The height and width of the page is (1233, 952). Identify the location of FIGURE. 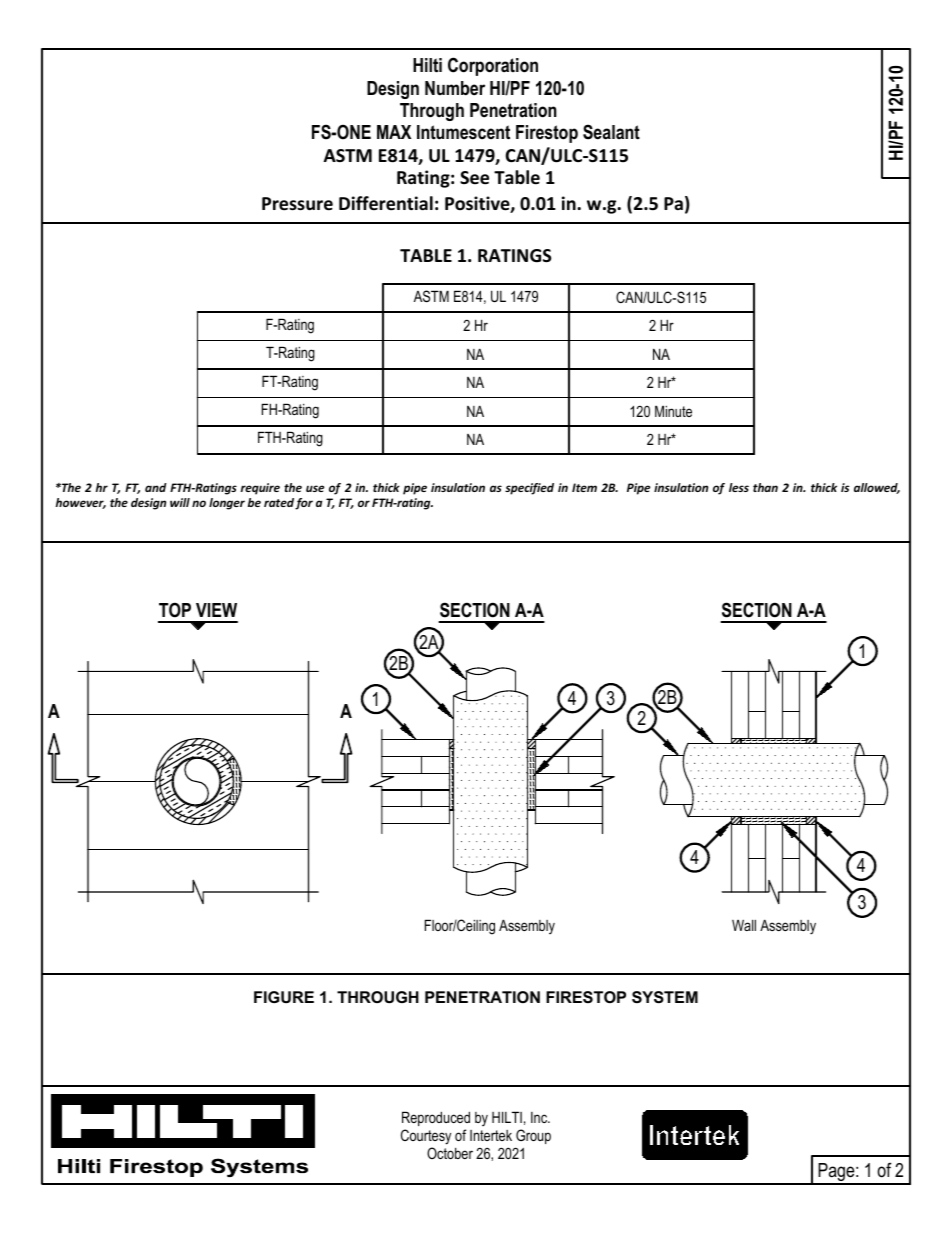
(284, 997).
